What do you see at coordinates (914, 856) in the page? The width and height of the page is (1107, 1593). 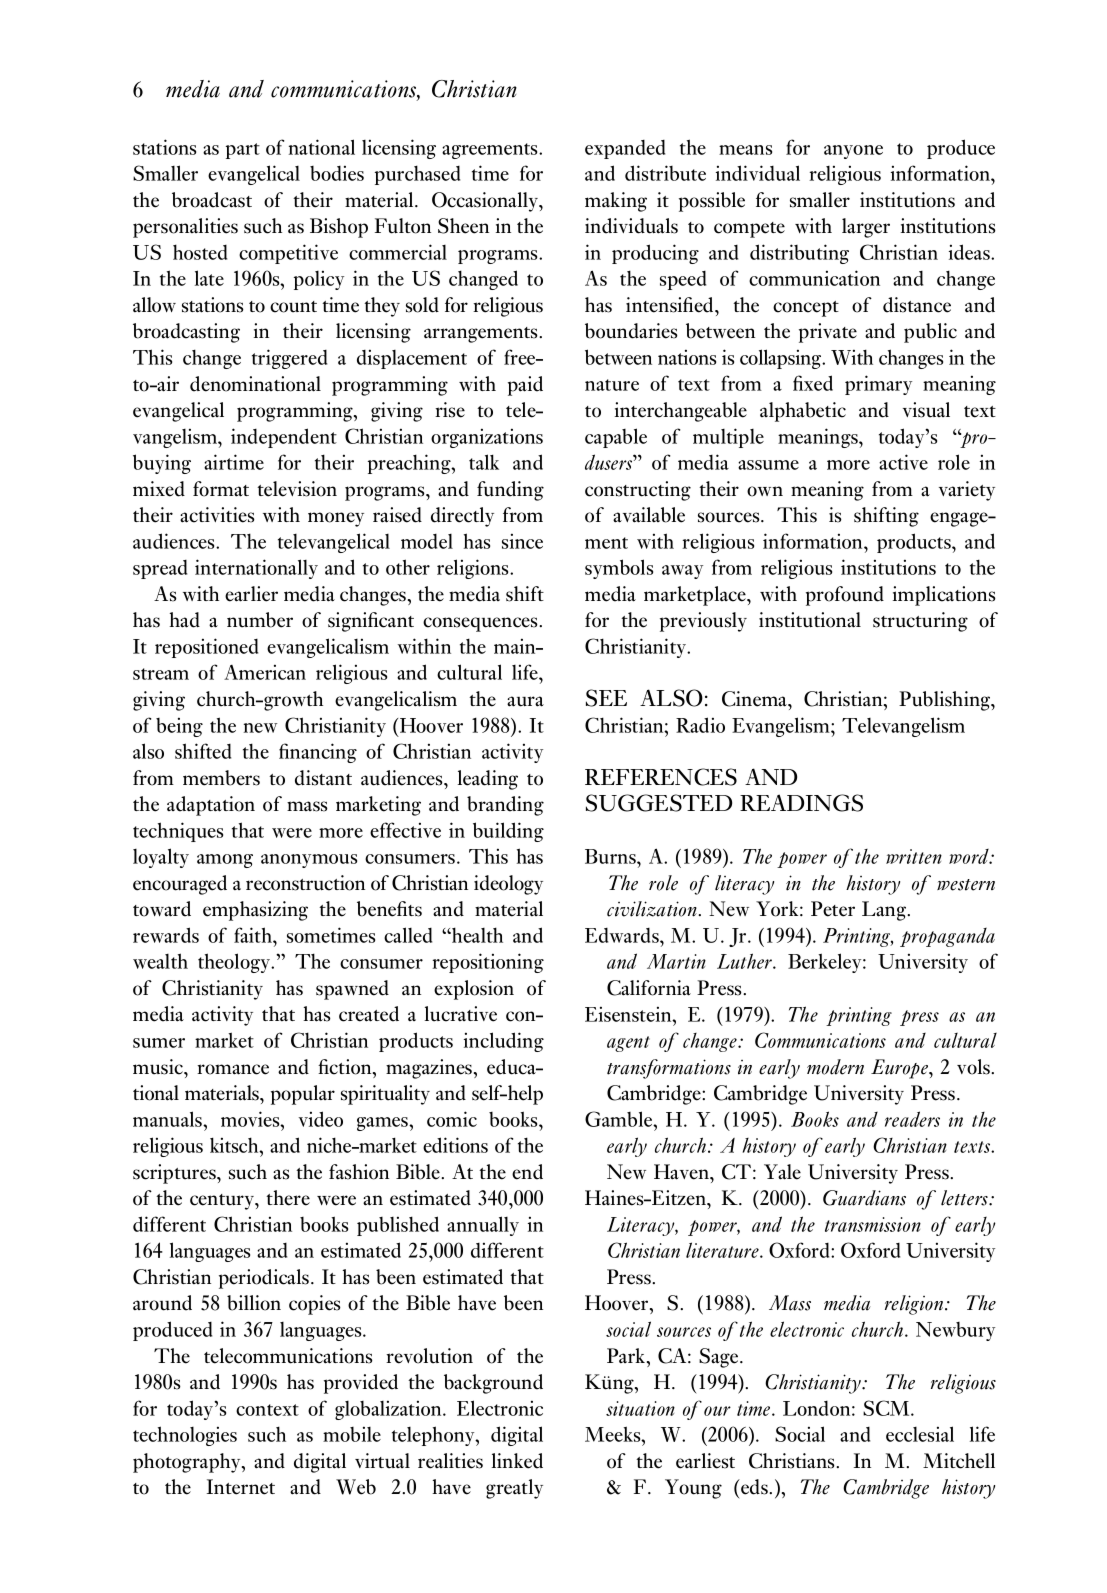 I see `written` at bounding box center [914, 856].
